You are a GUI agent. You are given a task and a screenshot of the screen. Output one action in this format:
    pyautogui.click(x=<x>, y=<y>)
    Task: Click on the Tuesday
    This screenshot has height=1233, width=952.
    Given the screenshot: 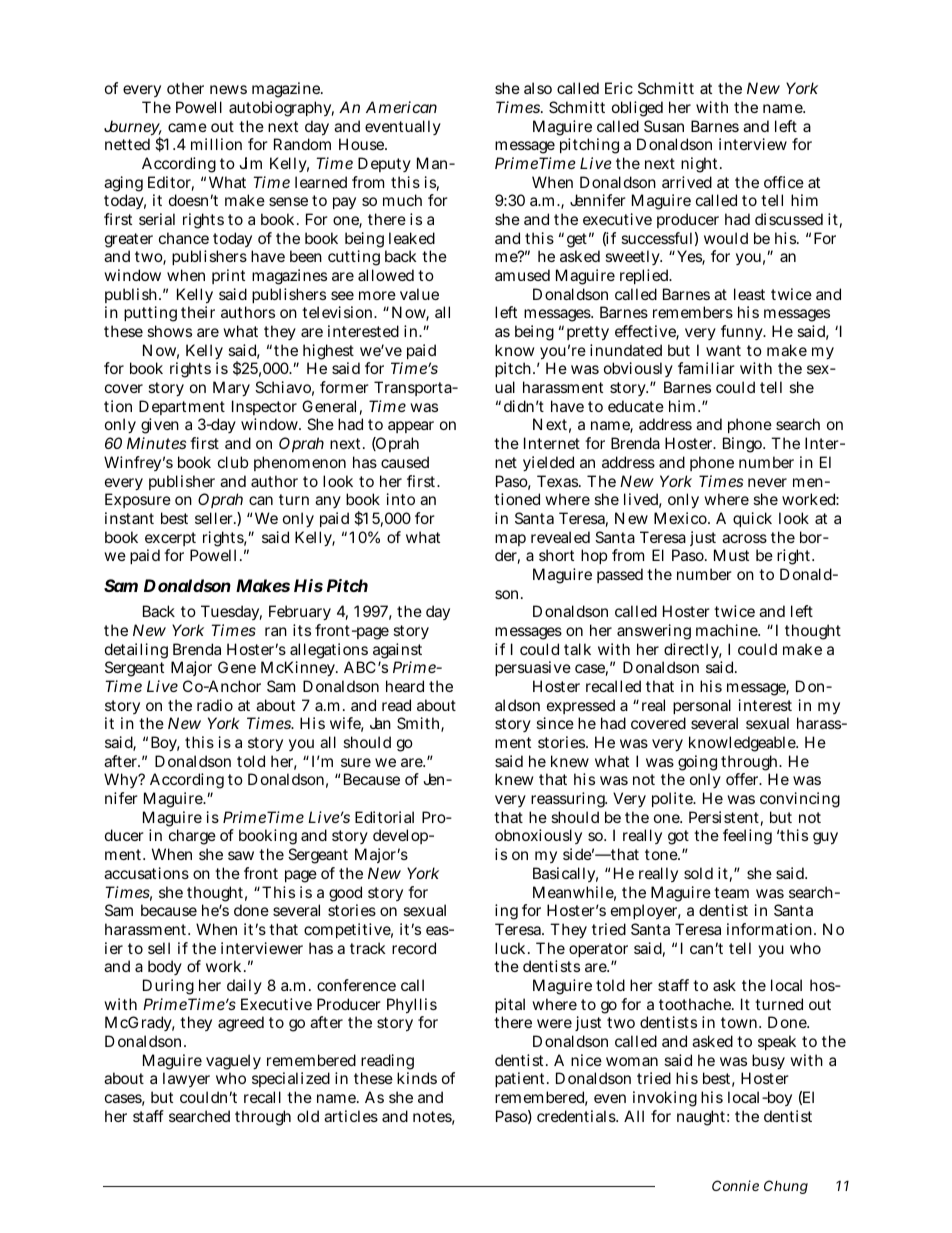 What is the action you would take?
    pyautogui.click(x=231, y=612)
